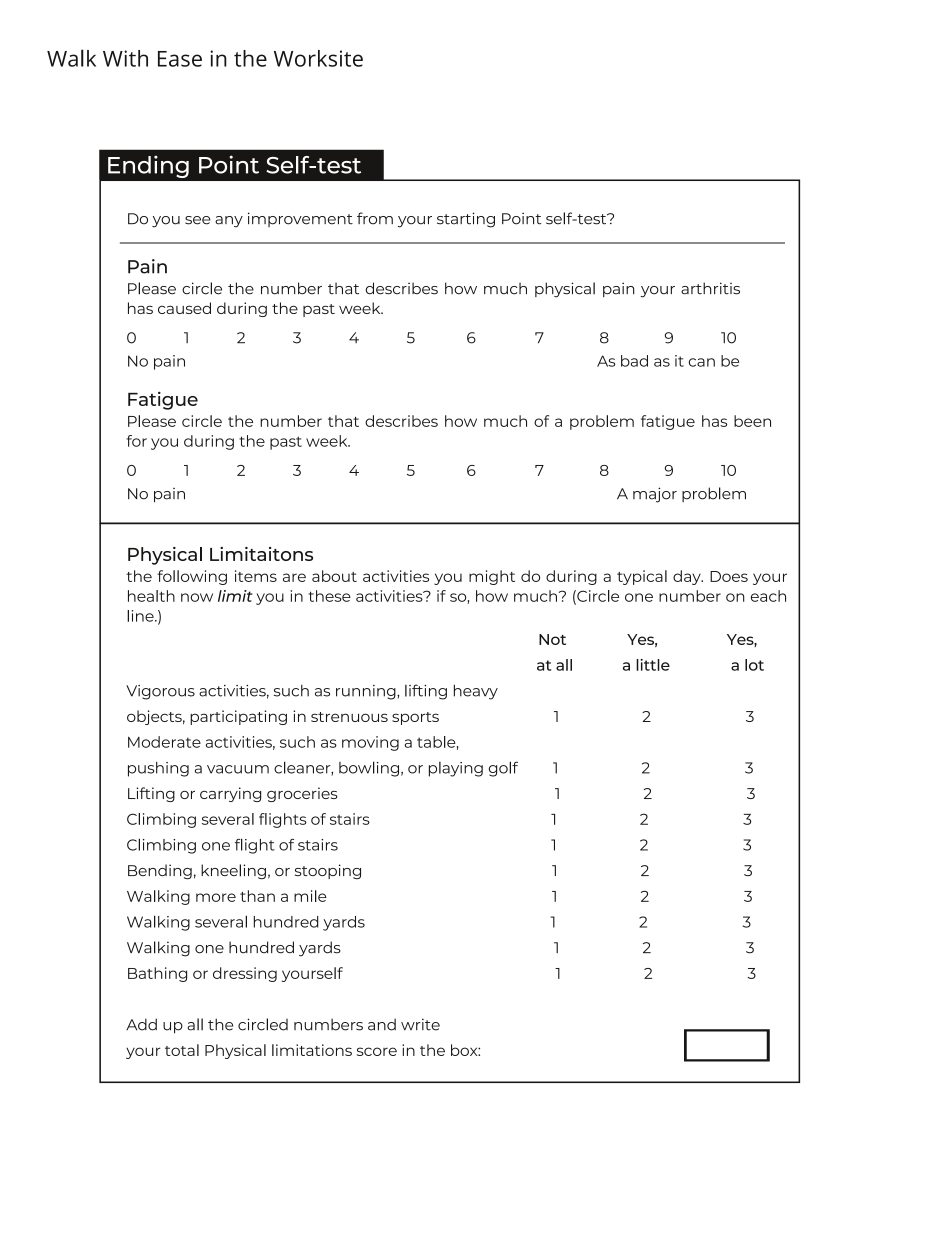 The height and width of the image is (1233, 952). Describe the element at coordinates (125, 58) in the image. I see `With` at that location.
